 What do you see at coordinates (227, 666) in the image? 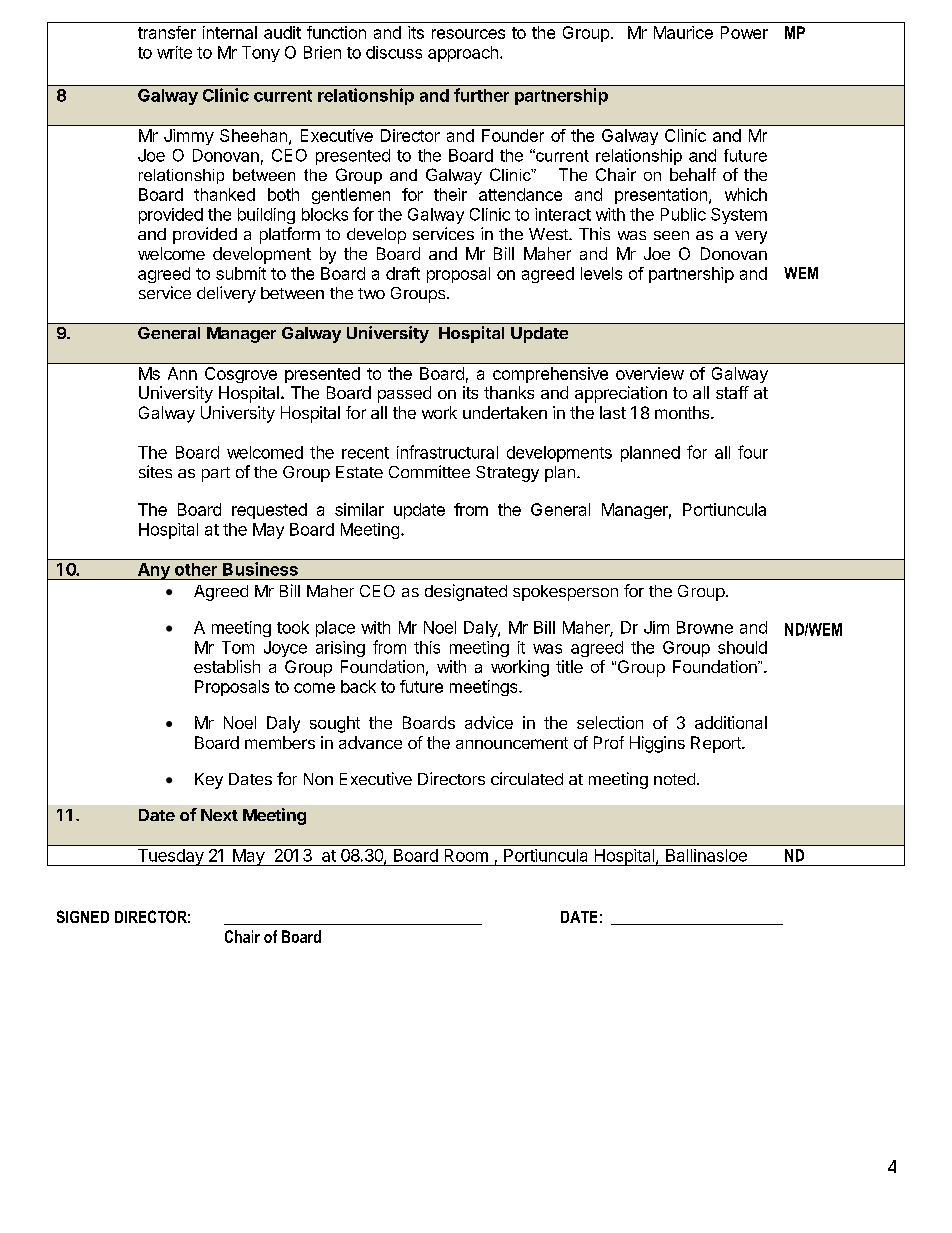
I see `establish` at bounding box center [227, 666].
